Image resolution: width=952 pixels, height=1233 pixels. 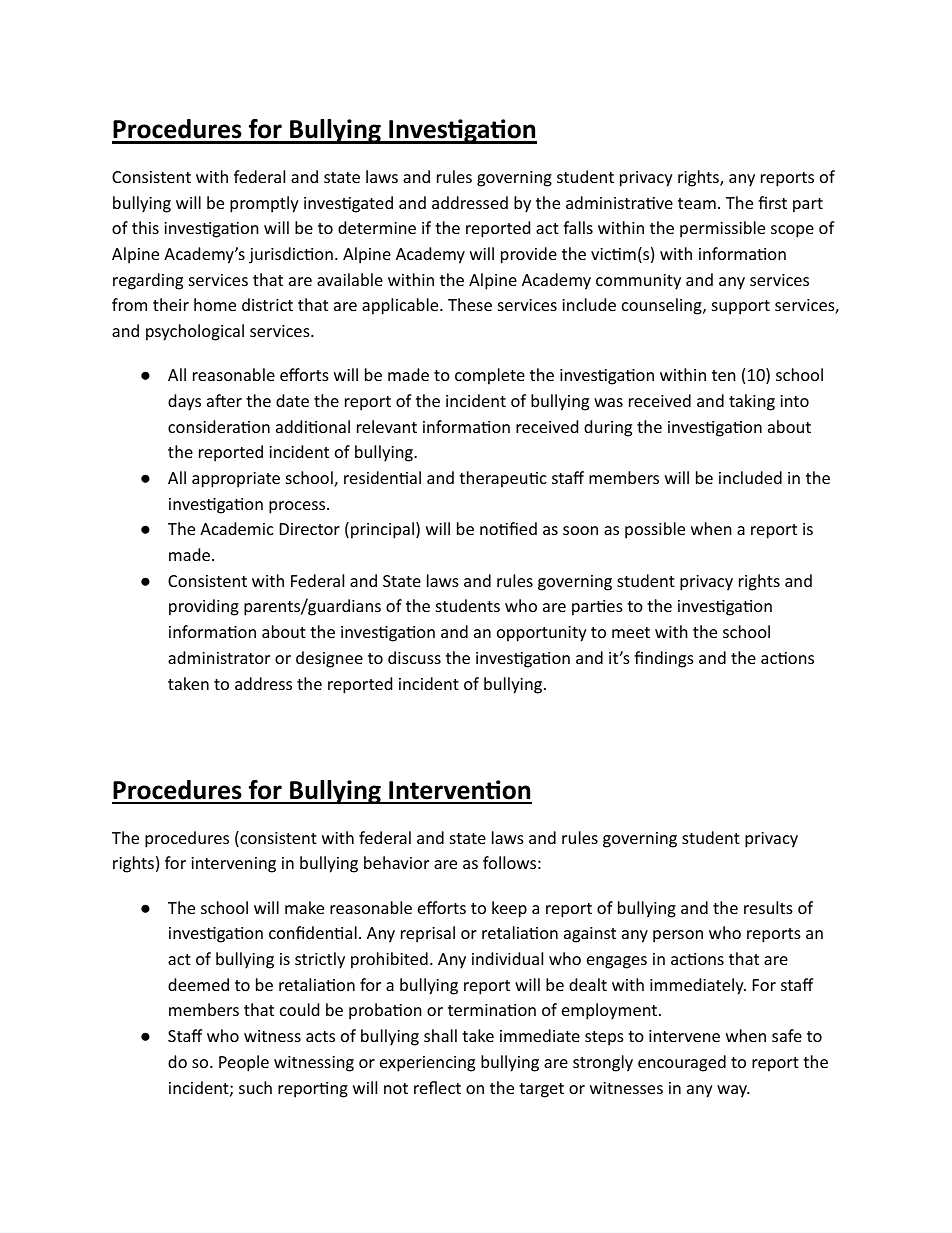 What do you see at coordinates (508, 528) in the image?
I see `notified` at bounding box center [508, 528].
